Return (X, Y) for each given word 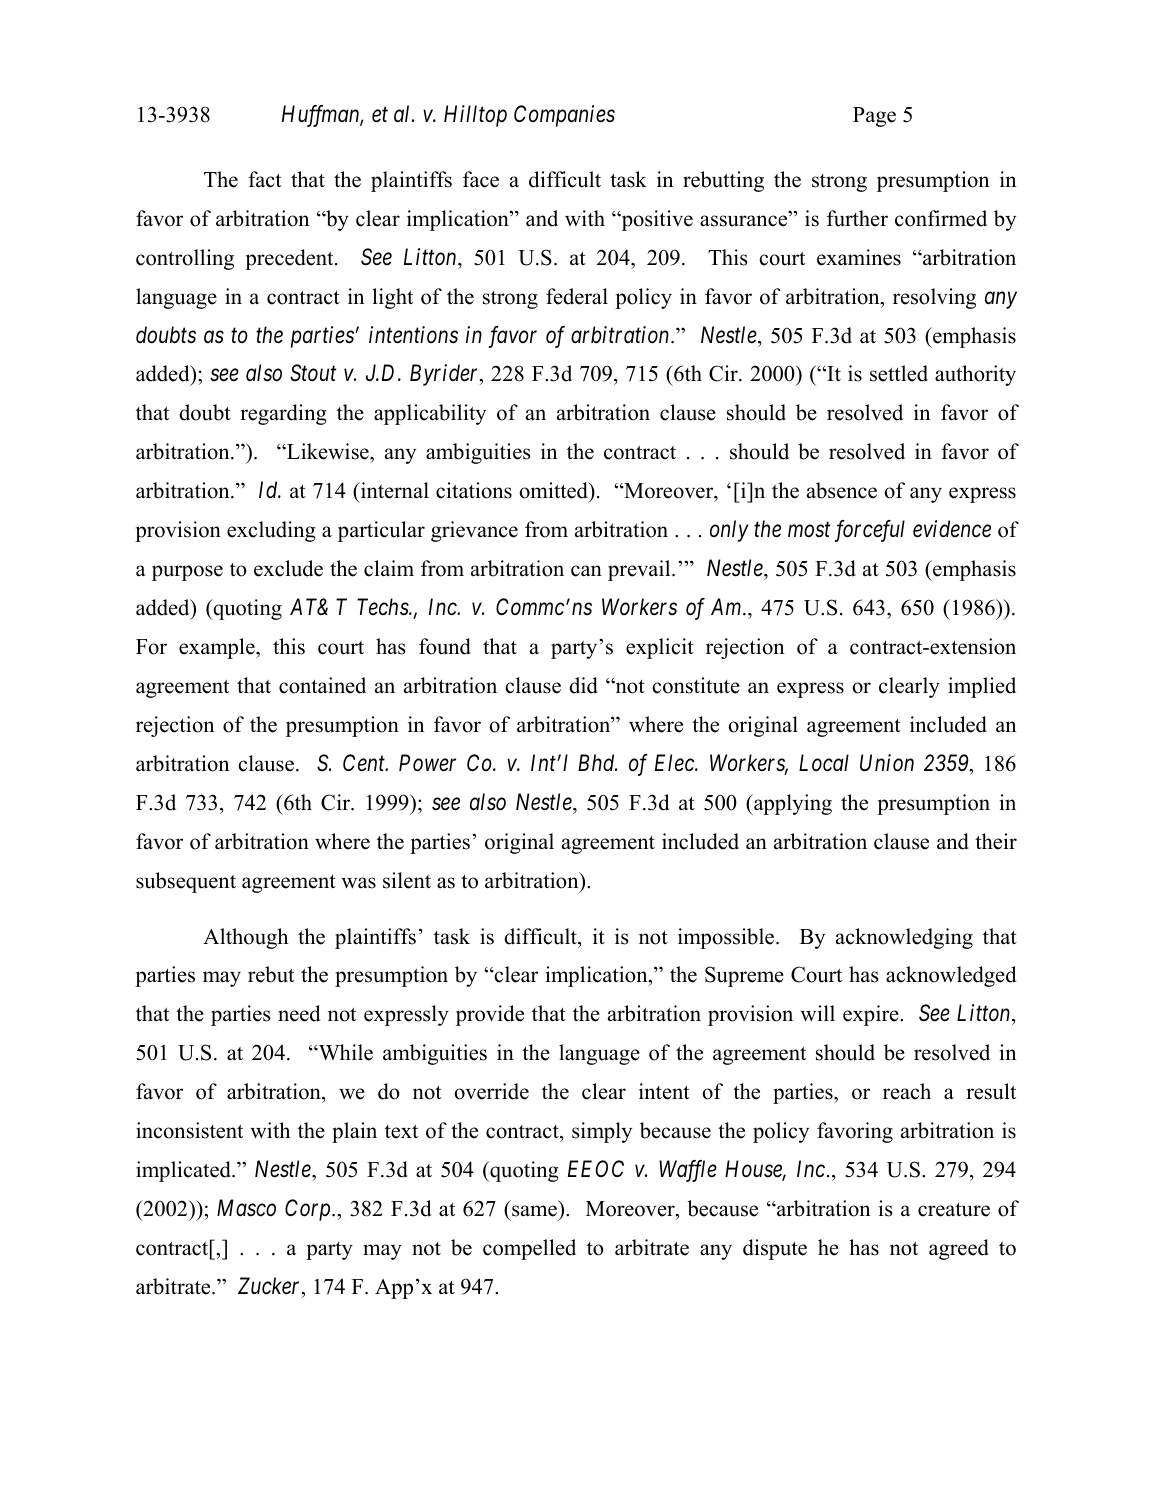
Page (874, 117)
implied (982, 687)
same (534, 1211)
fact (265, 179)
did (583, 685)
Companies (564, 116)
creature (954, 1210)
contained (322, 685)
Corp (309, 1210)
